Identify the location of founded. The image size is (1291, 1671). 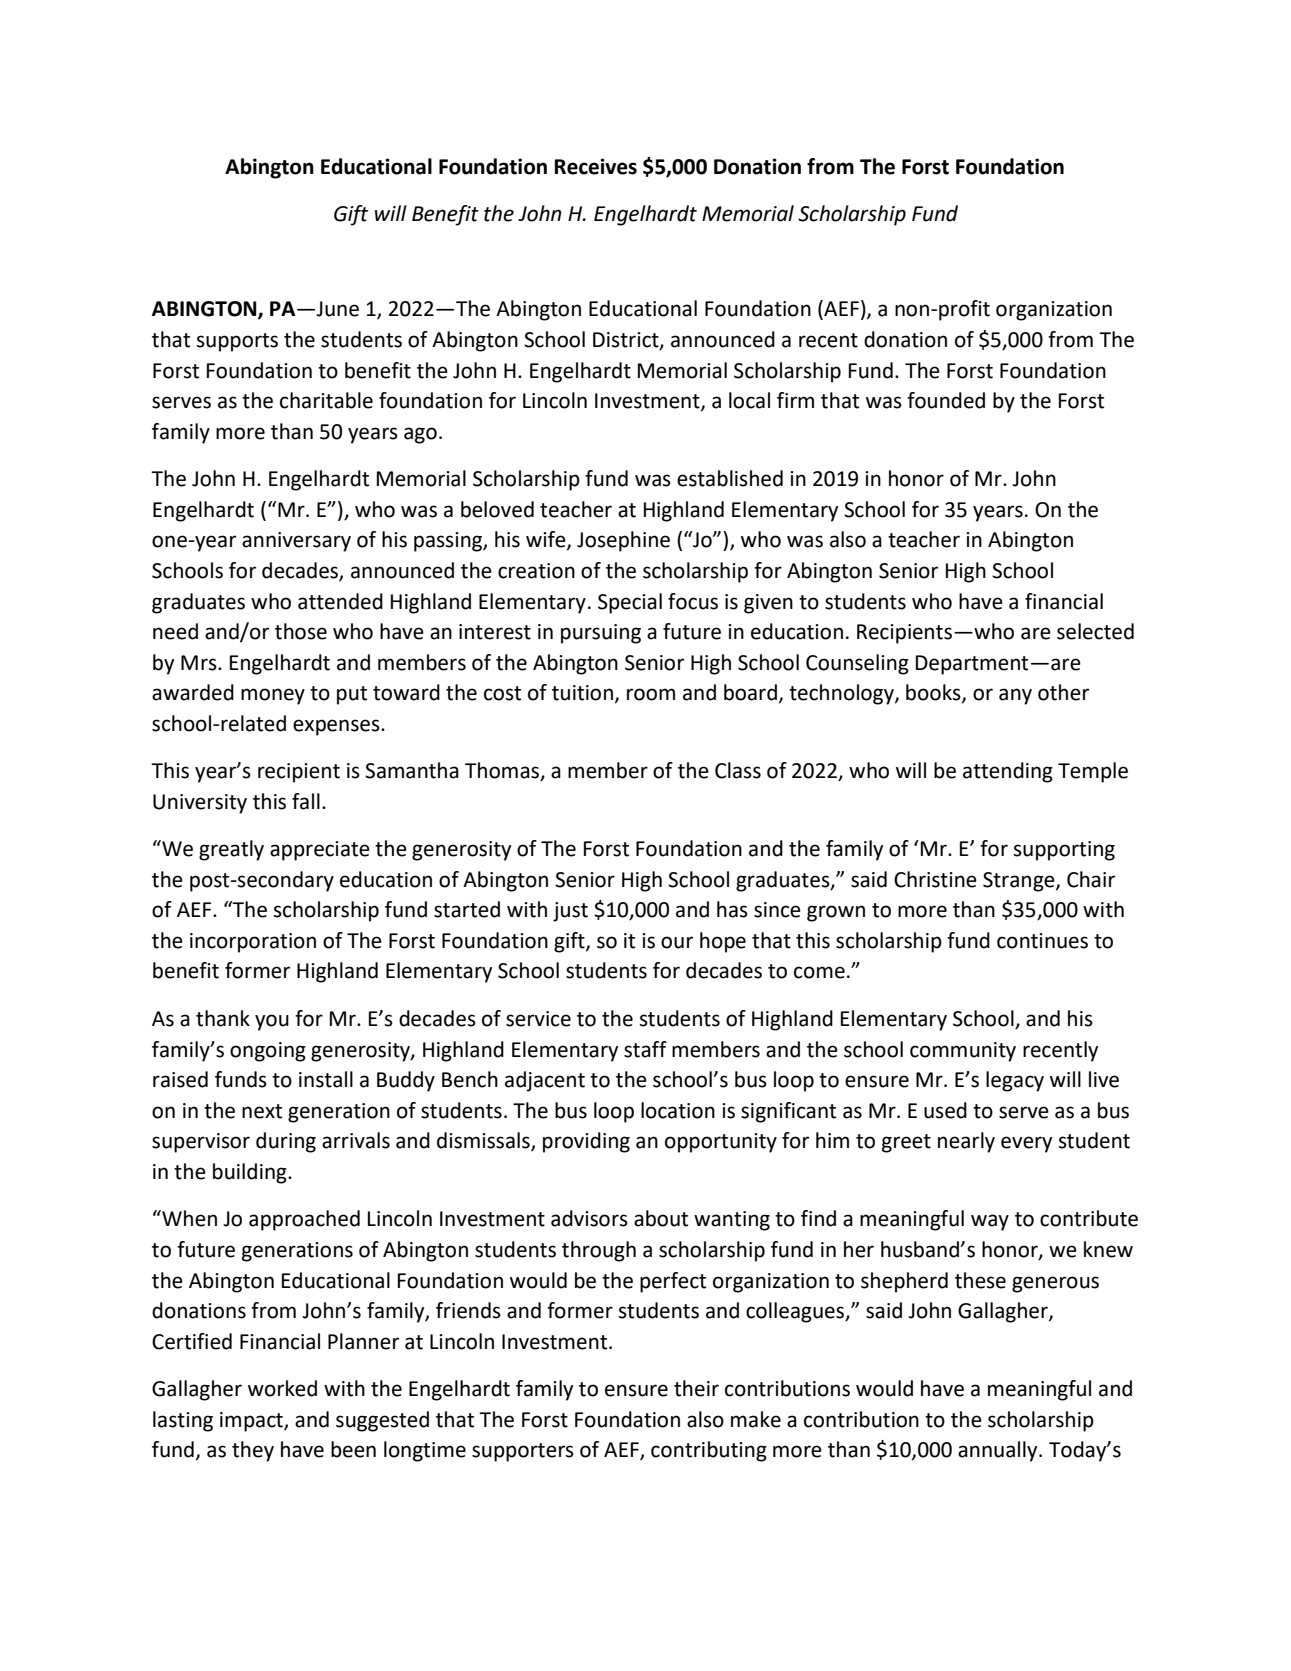
(946, 400).
